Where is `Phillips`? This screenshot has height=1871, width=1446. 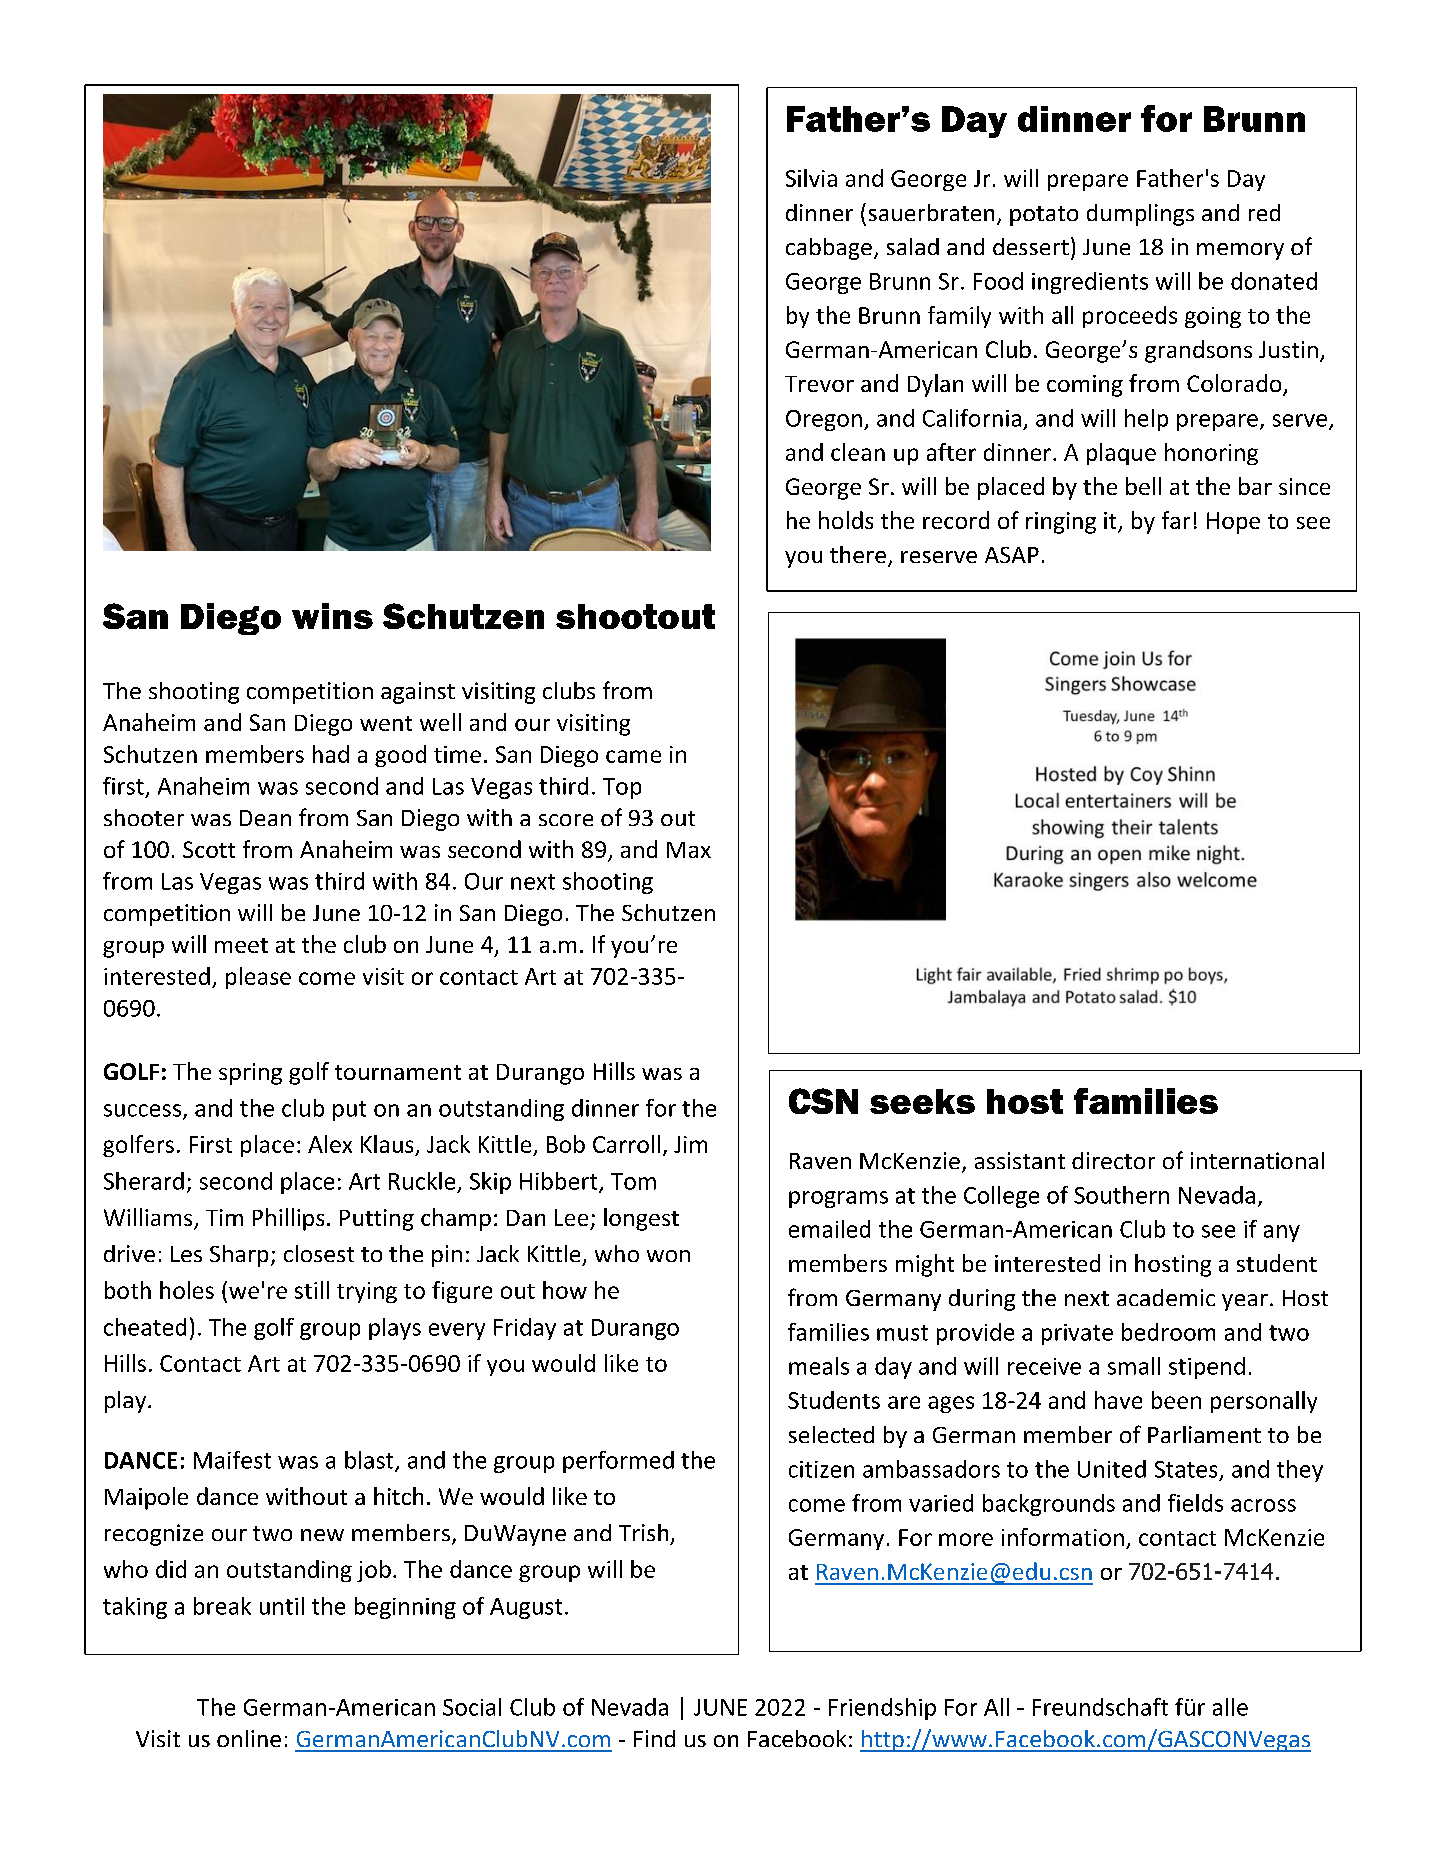 Phillips is located at coordinates (288, 1219).
